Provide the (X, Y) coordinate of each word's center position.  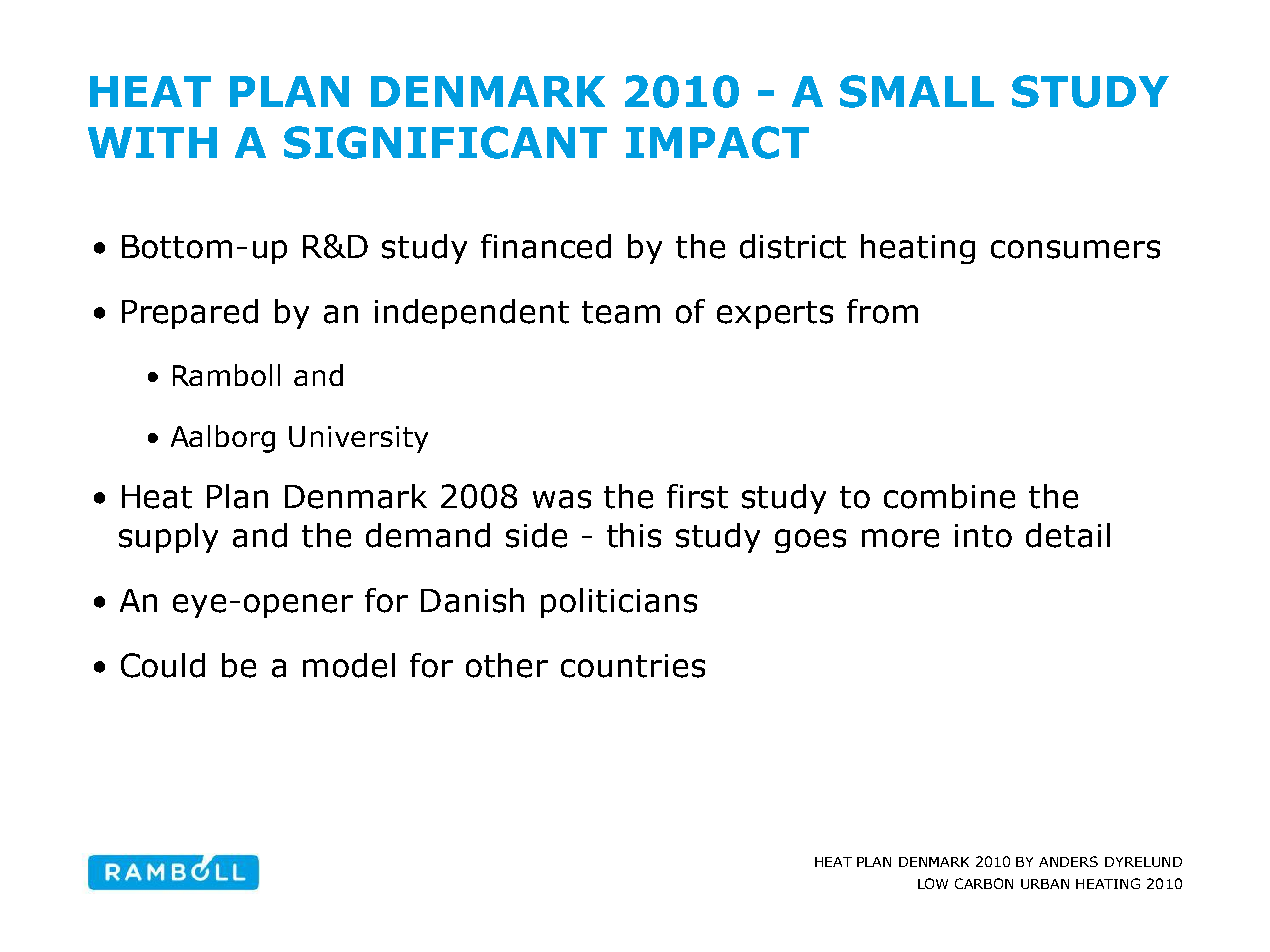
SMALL (917, 91)
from (882, 311)
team (621, 312)
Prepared (190, 314)
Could (163, 665)
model (349, 665)
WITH (152, 142)
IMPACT (717, 142)
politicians (619, 603)
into (983, 536)
